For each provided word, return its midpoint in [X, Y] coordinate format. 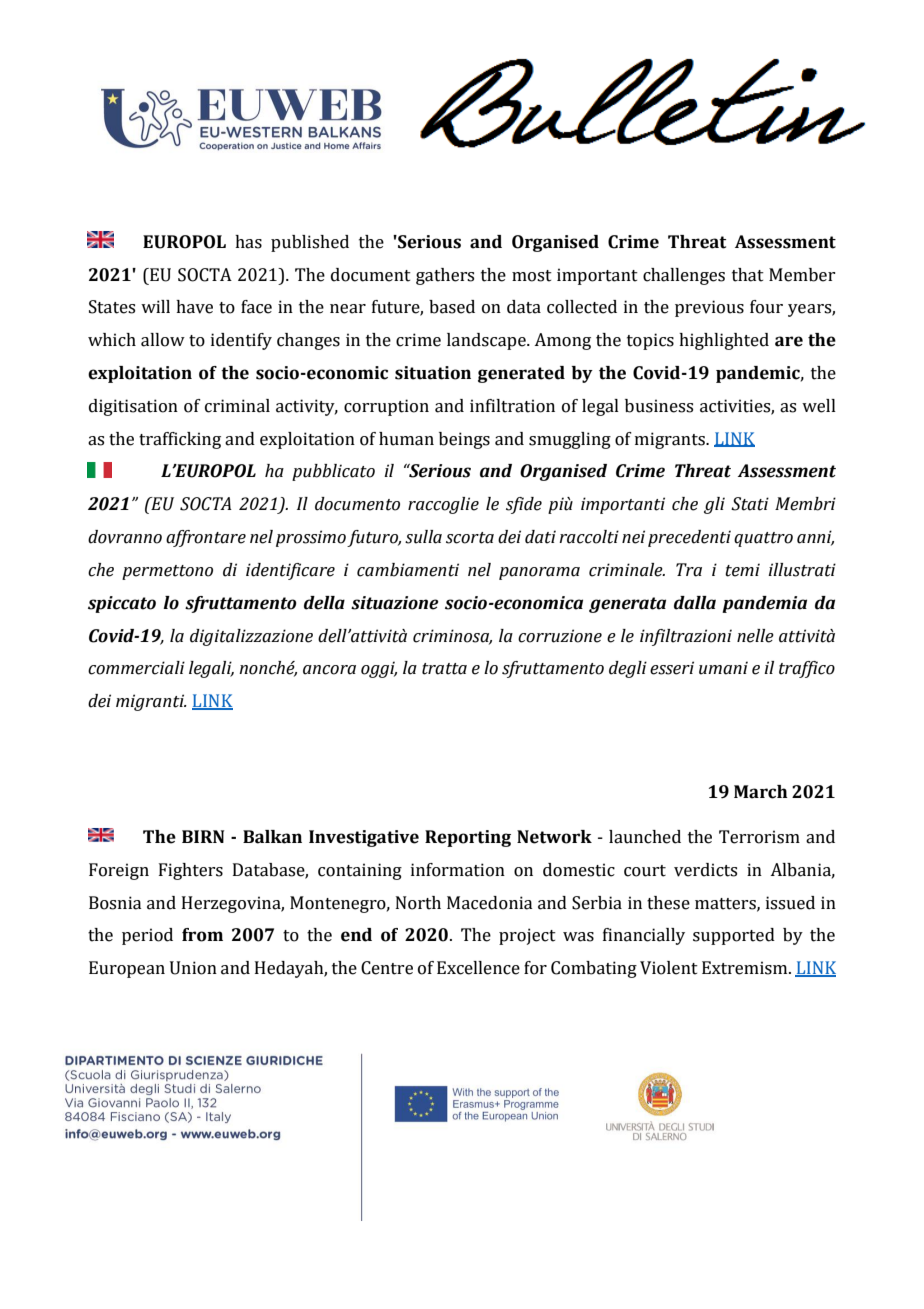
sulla [423, 537]
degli [628, 669]
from [202, 935]
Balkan [272, 837]
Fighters [191, 871]
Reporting [468, 838]
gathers [445, 276]
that [748, 275]
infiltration [512, 406]
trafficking [180, 440]
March [761, 792]
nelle [755, 636]
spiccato [122, 604]
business [659, 406]
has [248, 242]
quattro [763, 539]
